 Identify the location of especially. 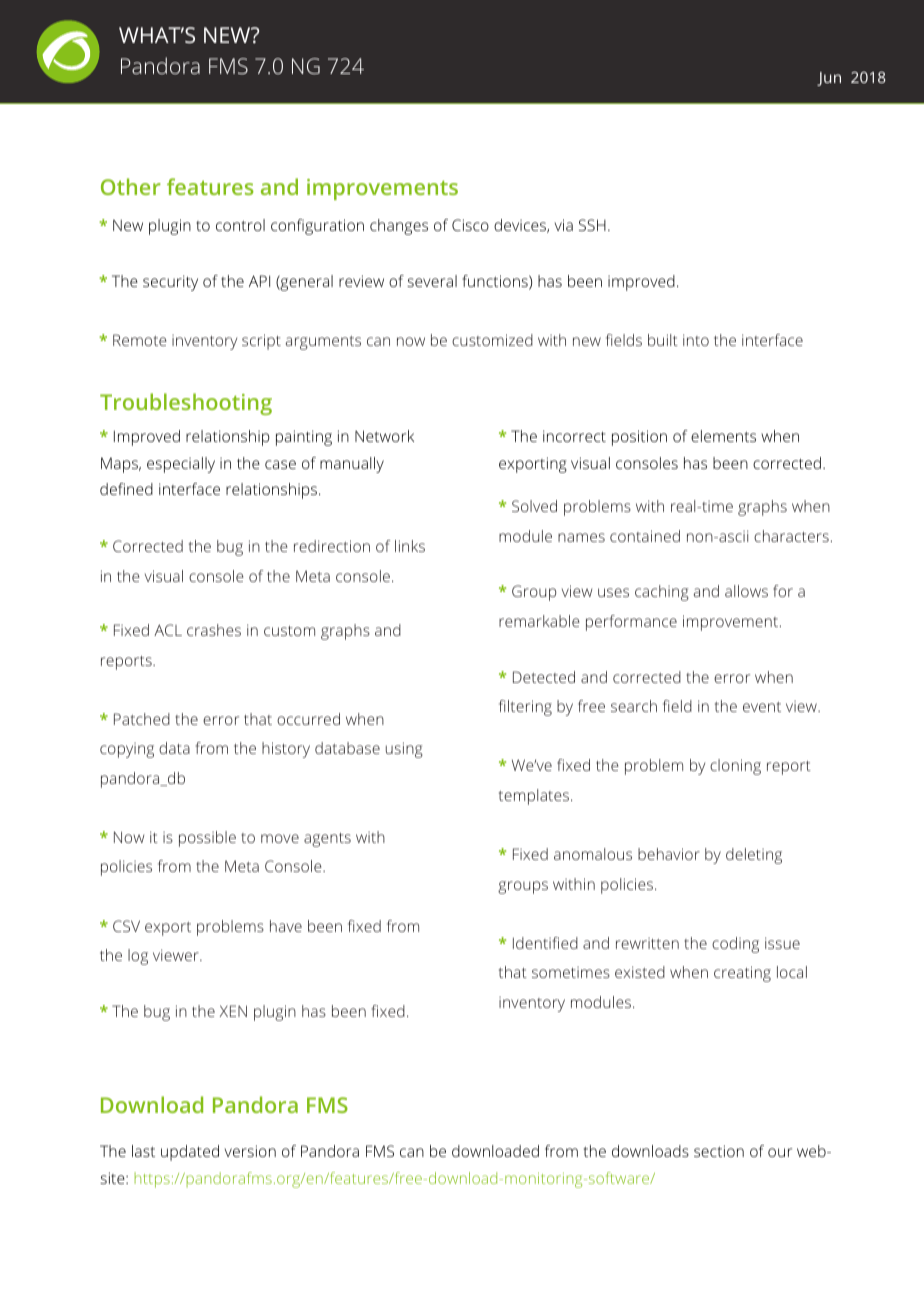
(181, 465).
